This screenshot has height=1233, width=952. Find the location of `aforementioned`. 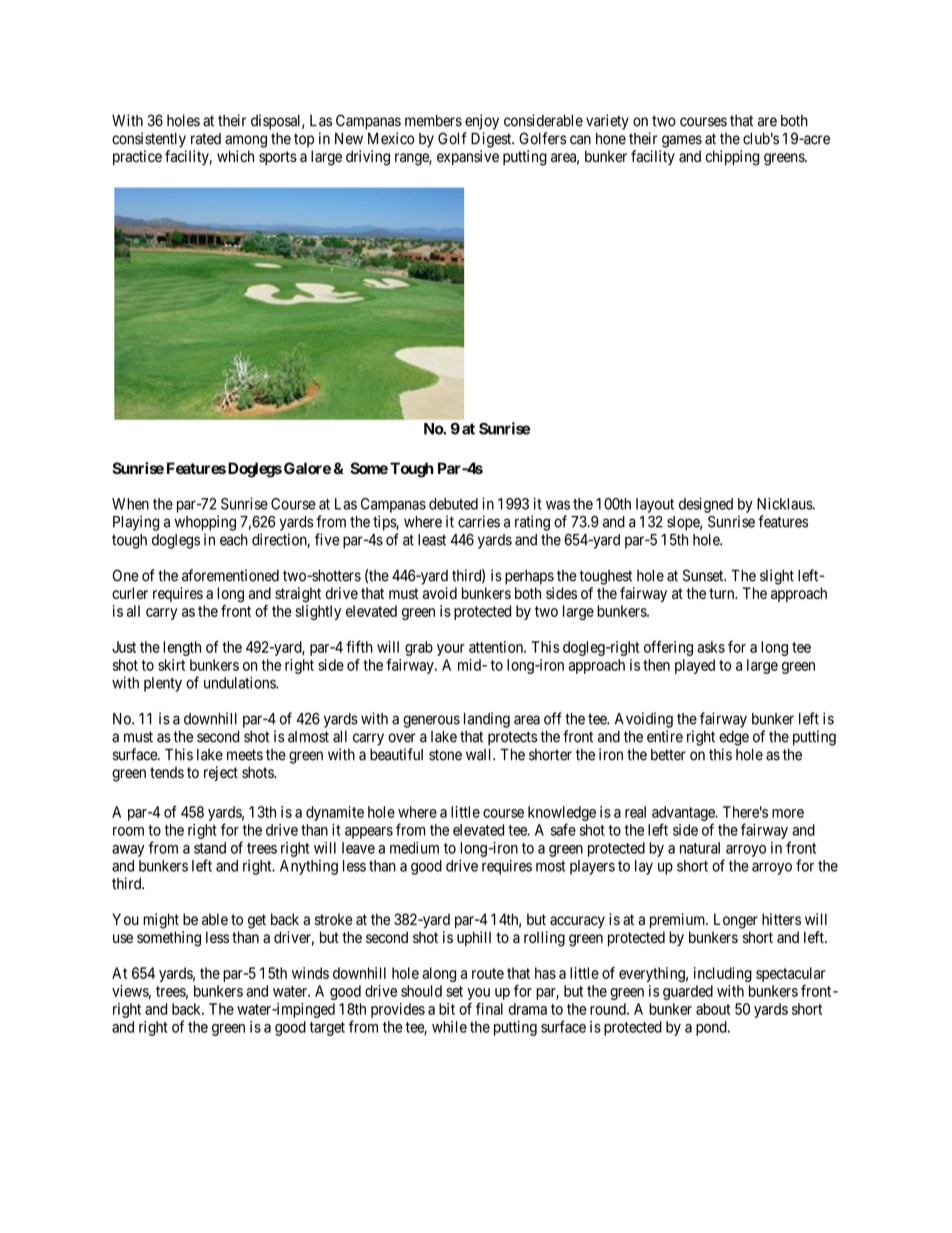

aforementioned is located at coordinates (230, 575).
